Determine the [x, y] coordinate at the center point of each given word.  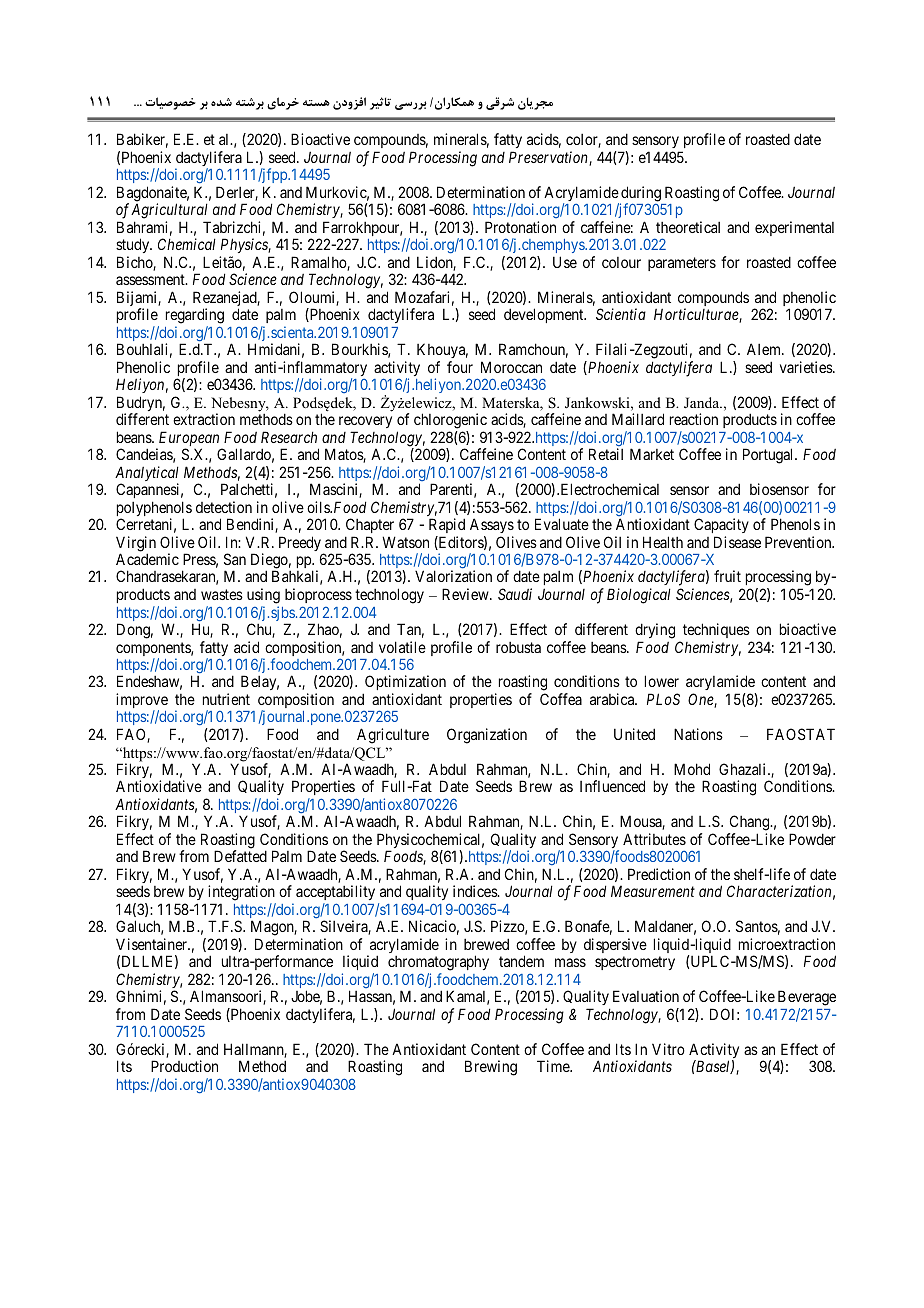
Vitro [668, 1049]
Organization [487, 736]
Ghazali [744, 769]
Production [184, 1066]
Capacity [721, 525]
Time [554, 1066]
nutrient [226, 699]
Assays [492, 525]
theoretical [688, 227]
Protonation [520, 227]
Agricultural [169, 211]
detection [224, 507]
